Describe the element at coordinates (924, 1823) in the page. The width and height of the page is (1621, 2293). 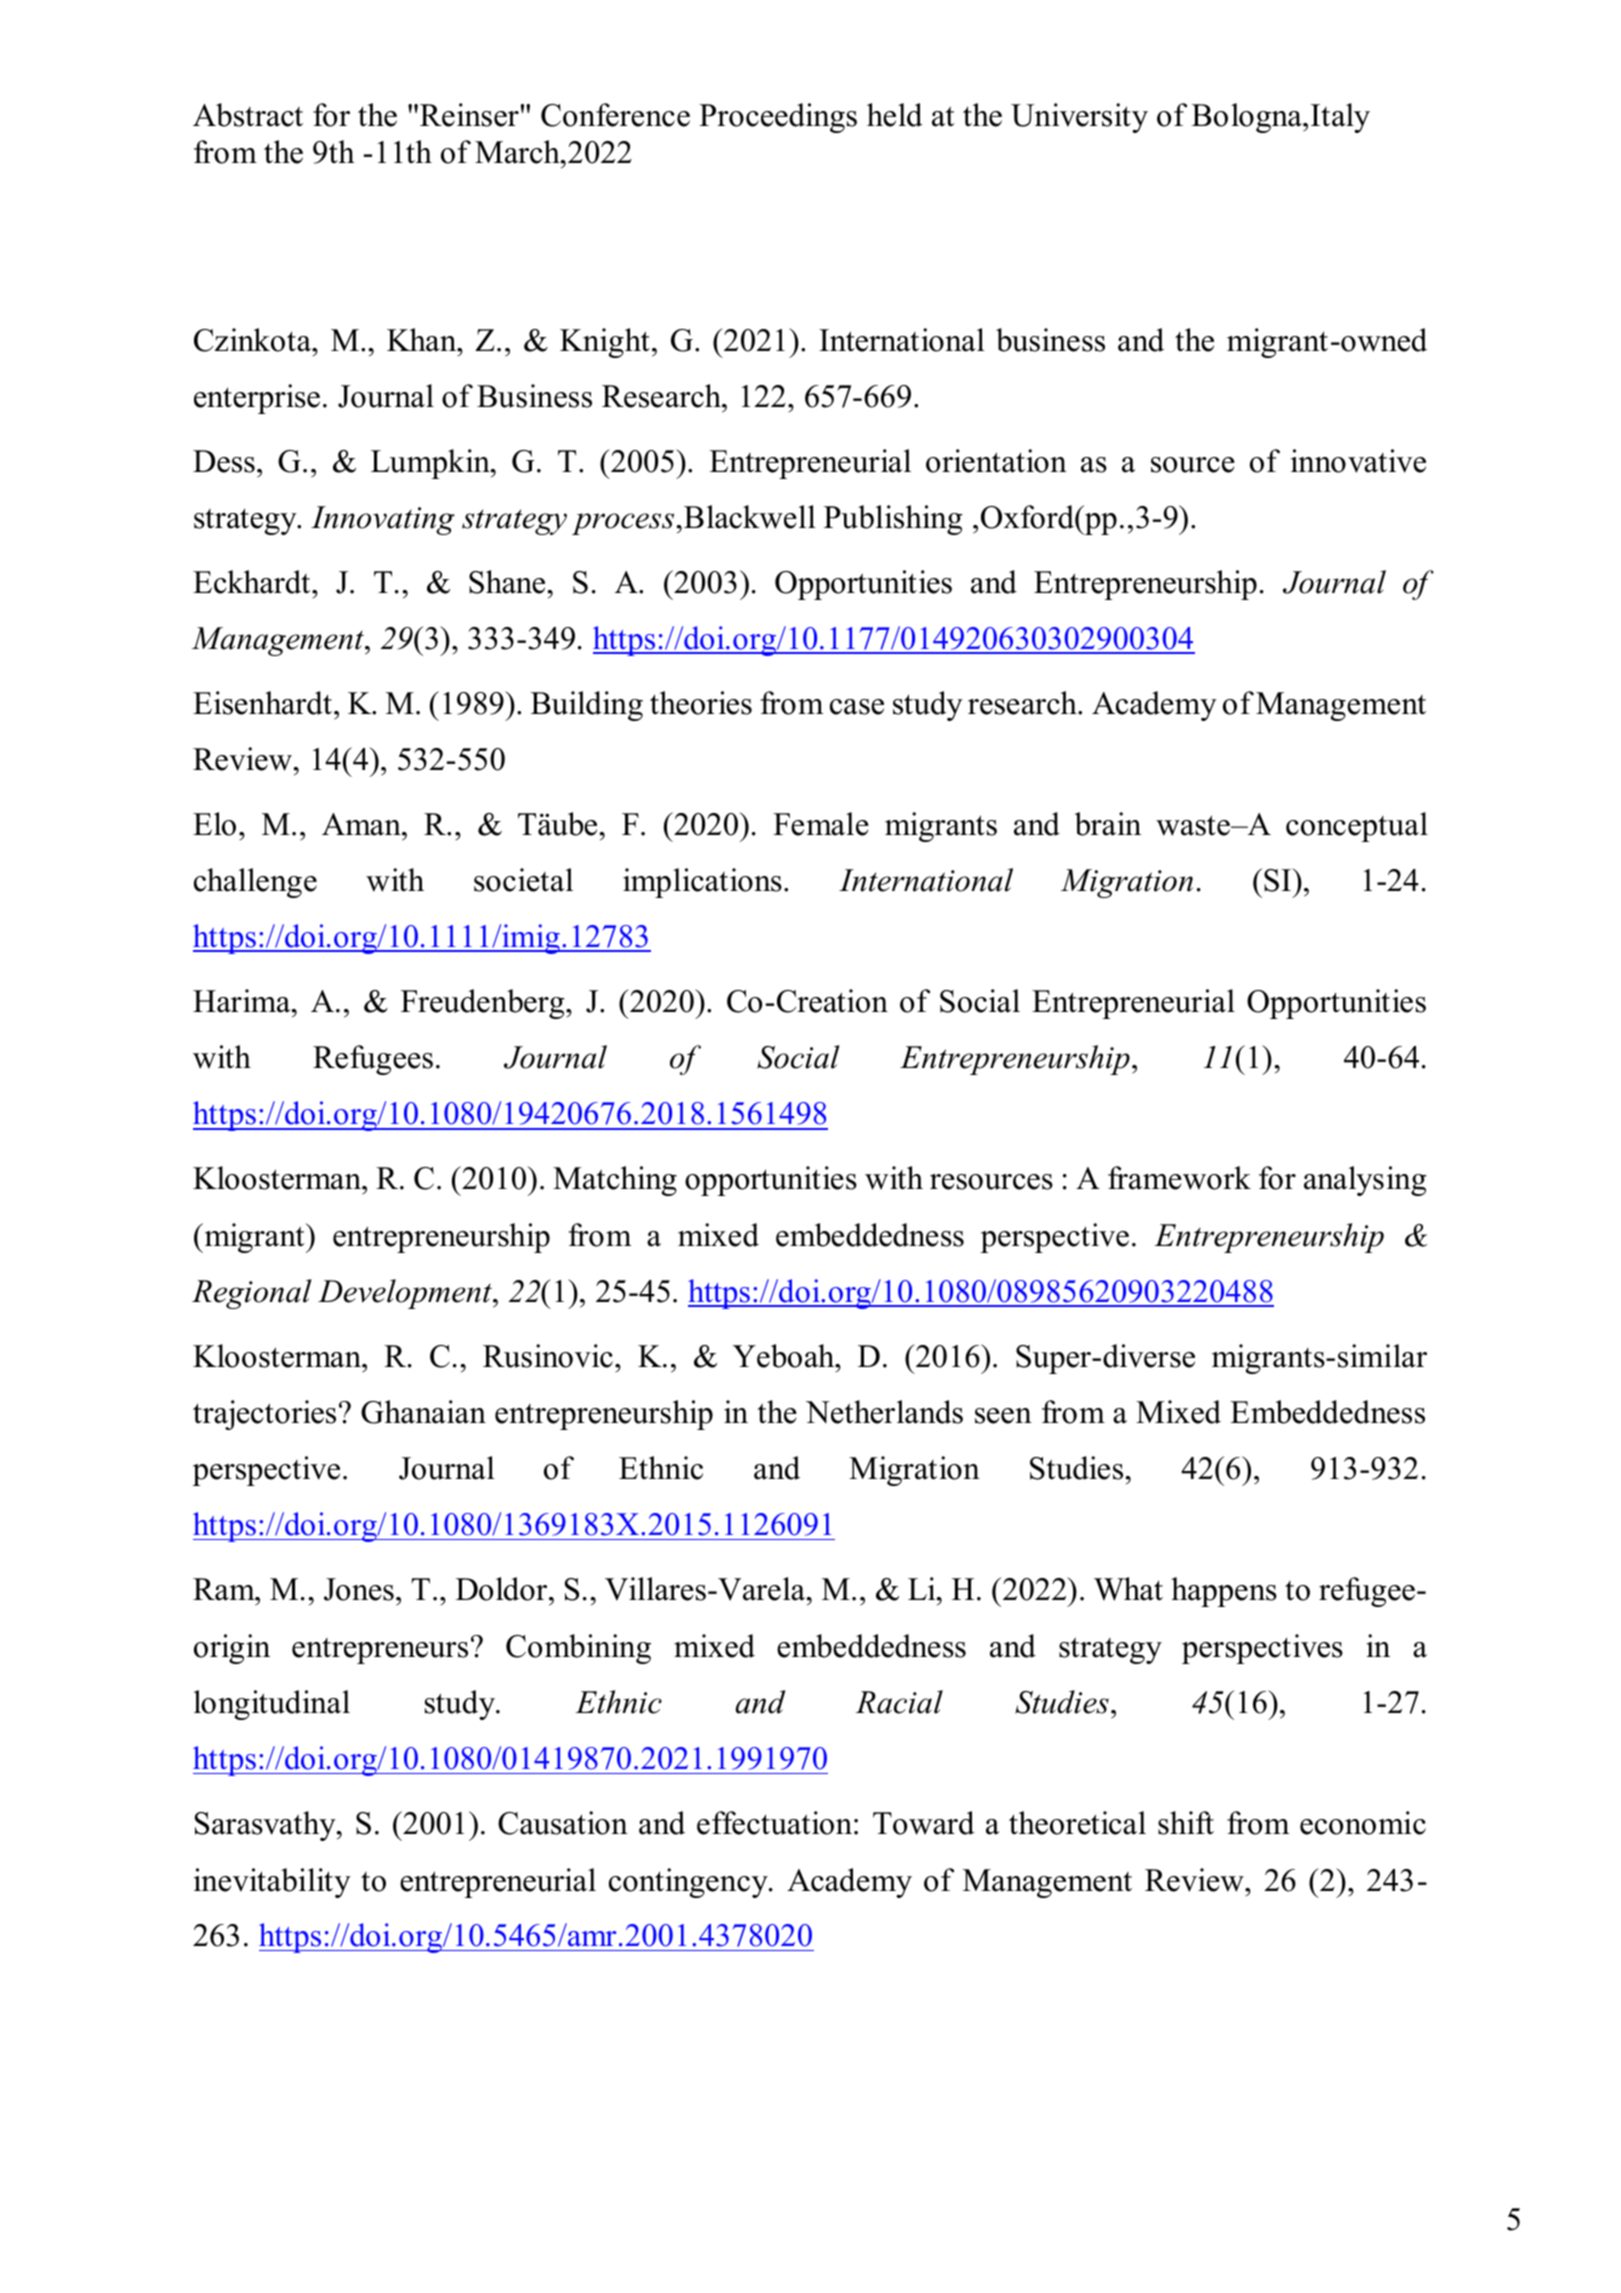
I see `Toward` at that location.
